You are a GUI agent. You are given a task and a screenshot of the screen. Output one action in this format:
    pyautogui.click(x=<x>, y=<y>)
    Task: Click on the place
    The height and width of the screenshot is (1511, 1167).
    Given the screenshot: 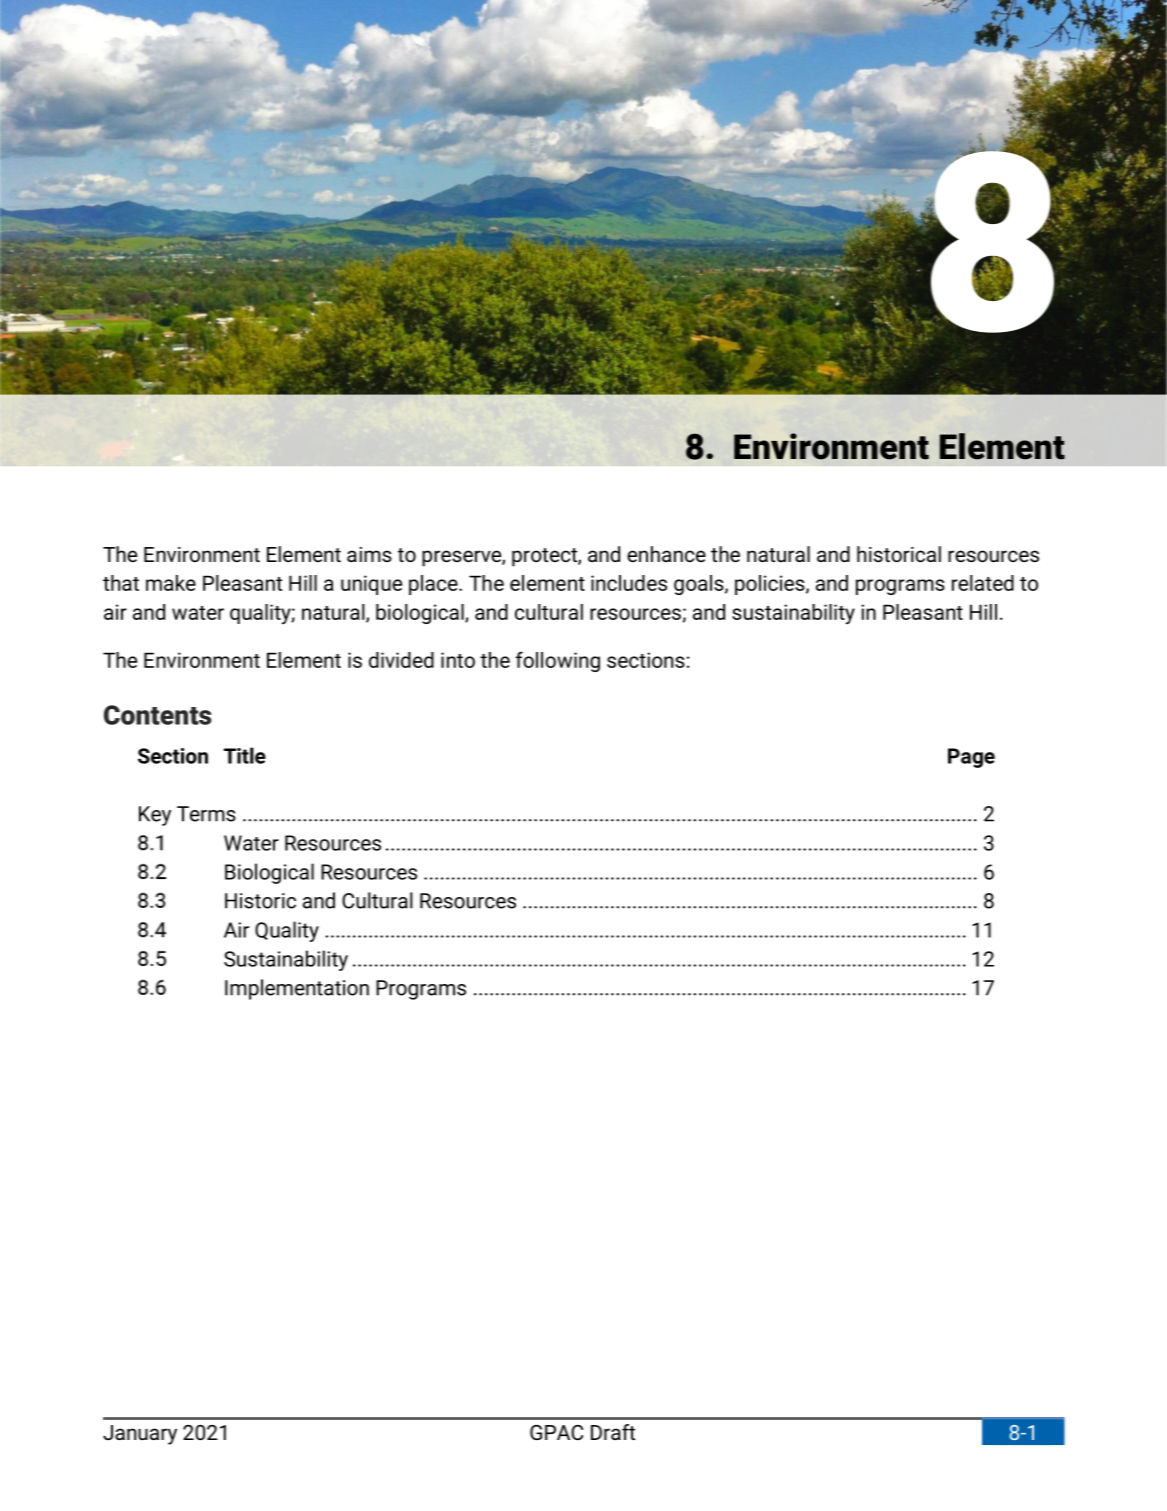 What is the action you would take?
    pyautogui.click(x=434, y=585)
